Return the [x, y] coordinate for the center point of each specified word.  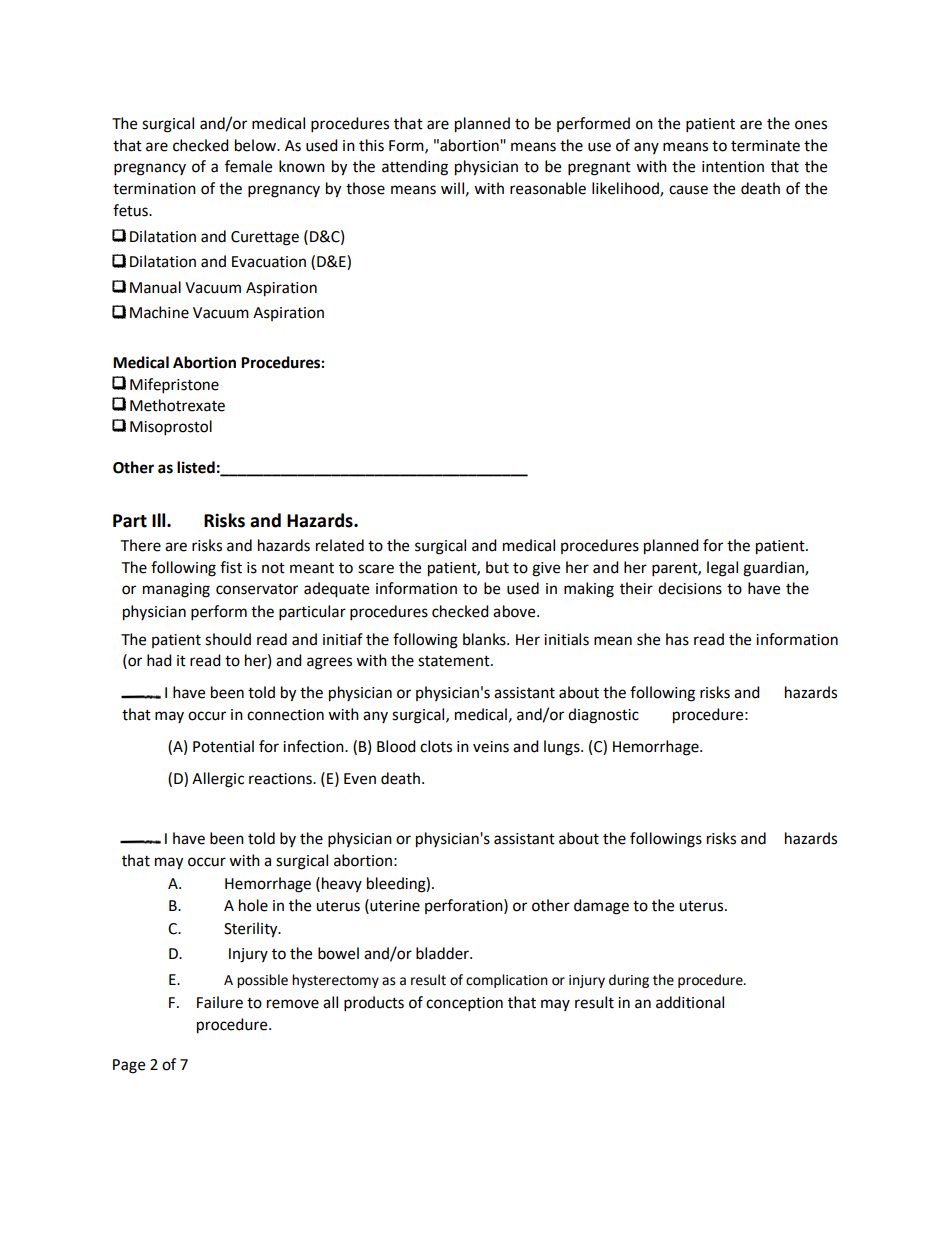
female [248, 166]
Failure [220, 1002]
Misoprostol [171, 428]
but [497, 567]
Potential [223, 746]
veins [491, 747]
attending [415, 168]
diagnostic [603, 716]
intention [733, 167]
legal [722, 569]
